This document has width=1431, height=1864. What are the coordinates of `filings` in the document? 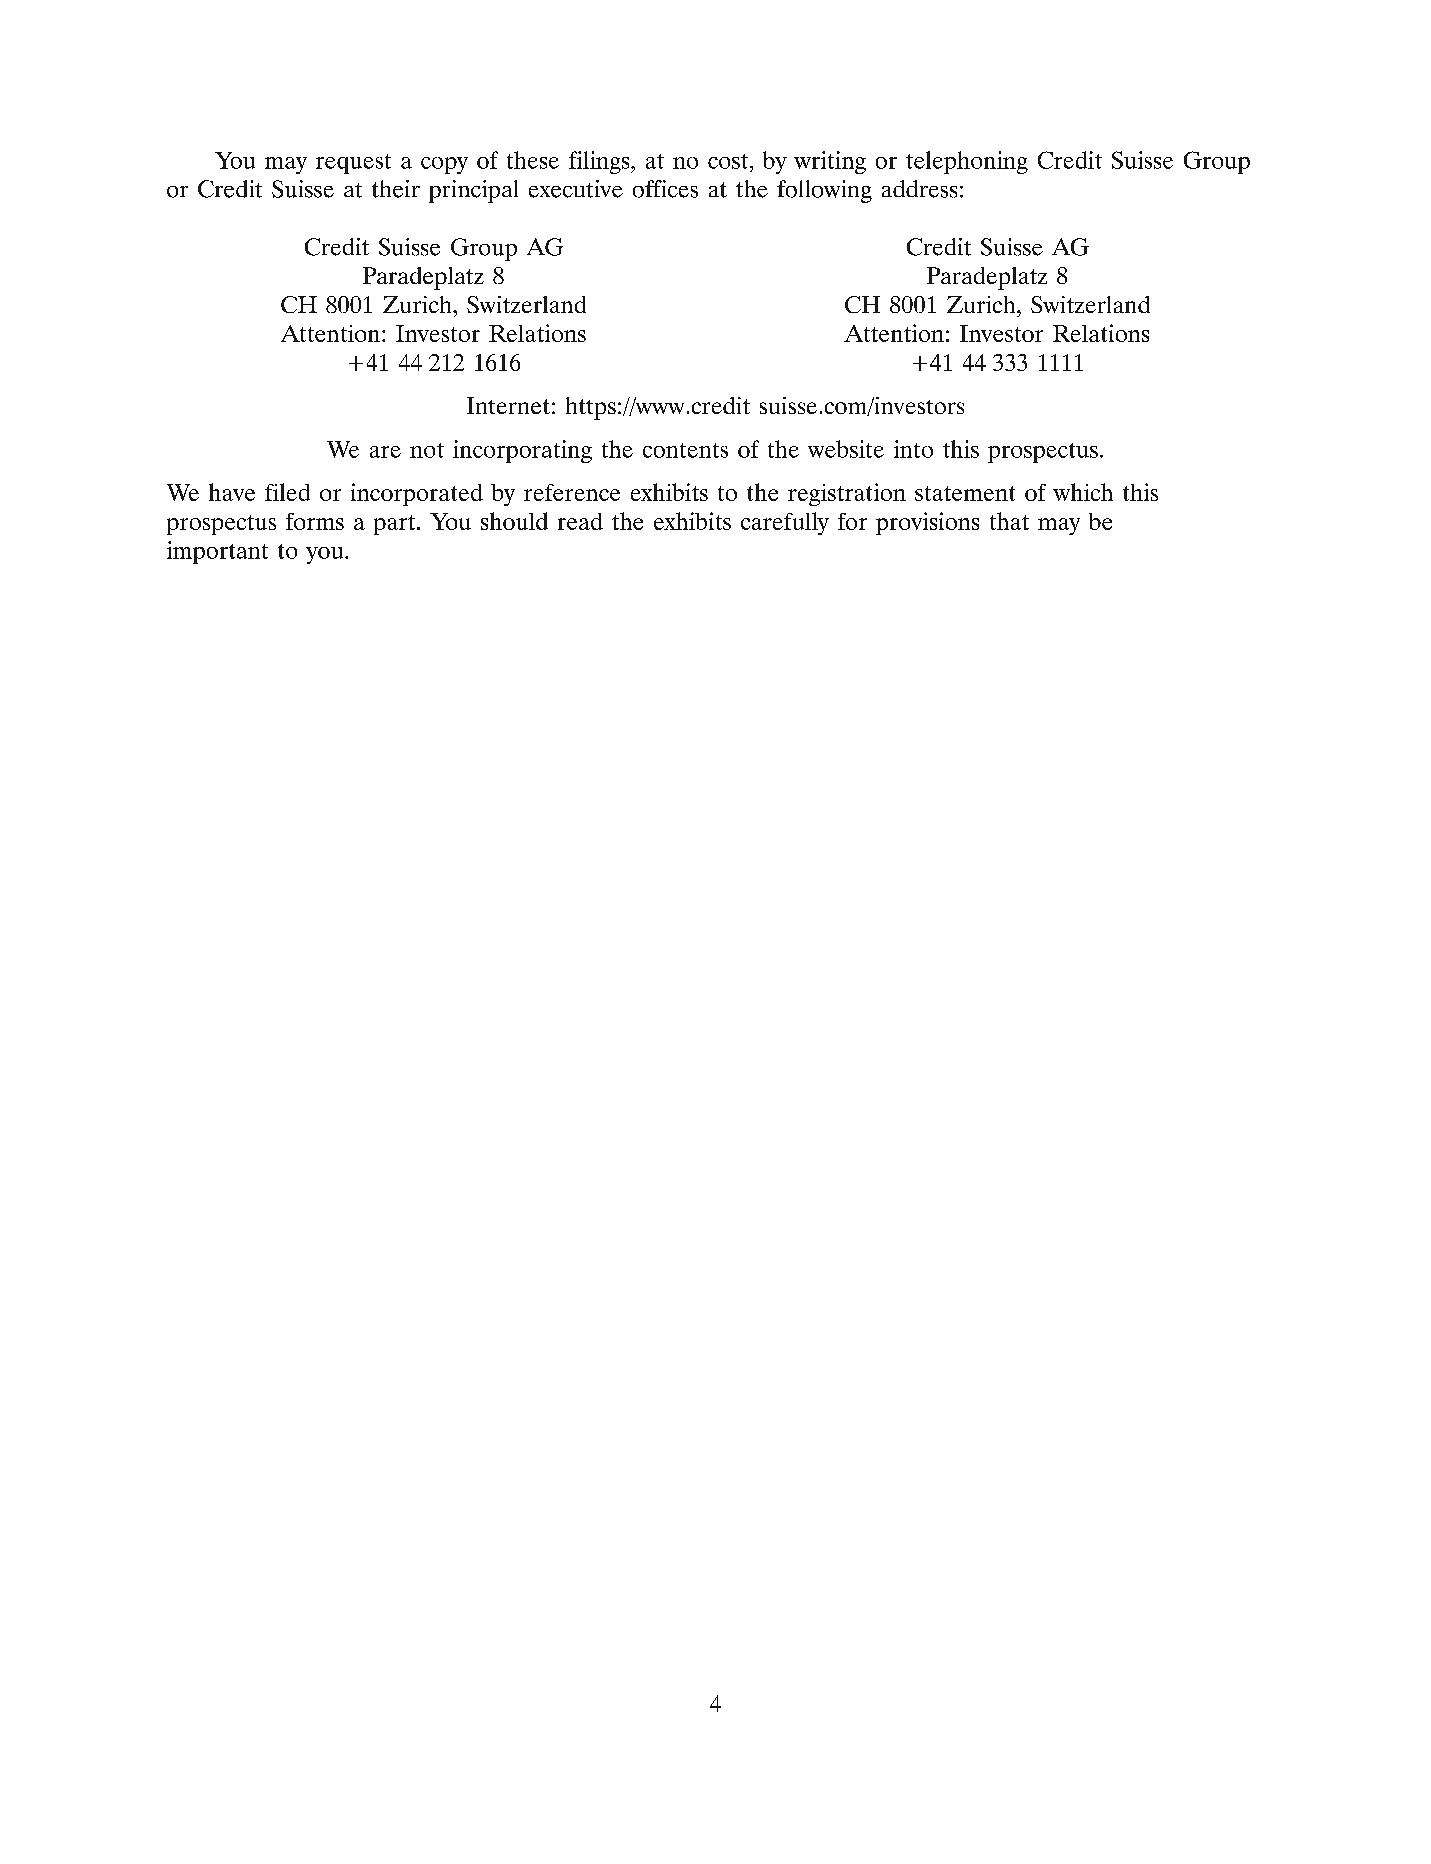 It's located at (600, 162).
